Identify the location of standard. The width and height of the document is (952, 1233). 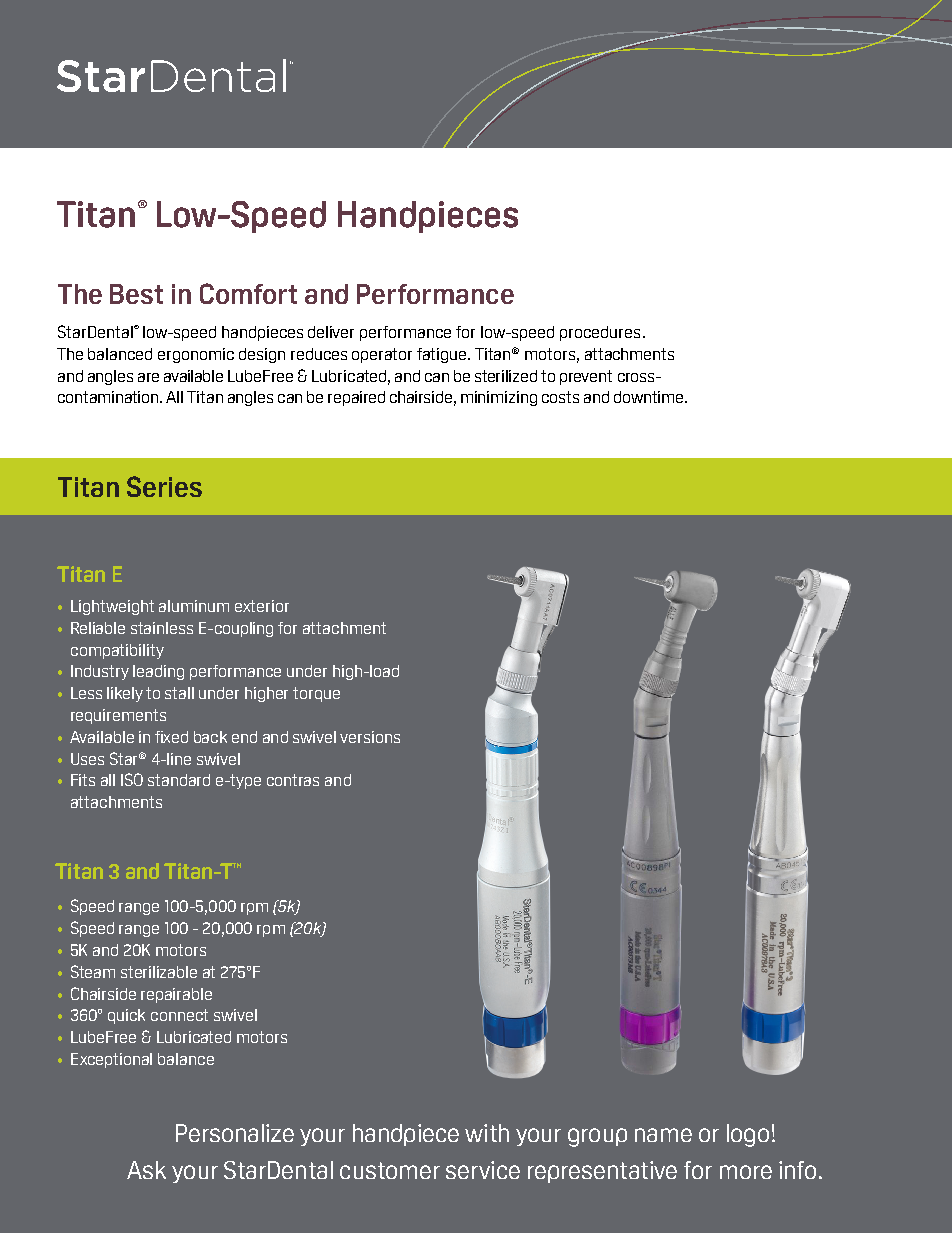
(179, 780).
